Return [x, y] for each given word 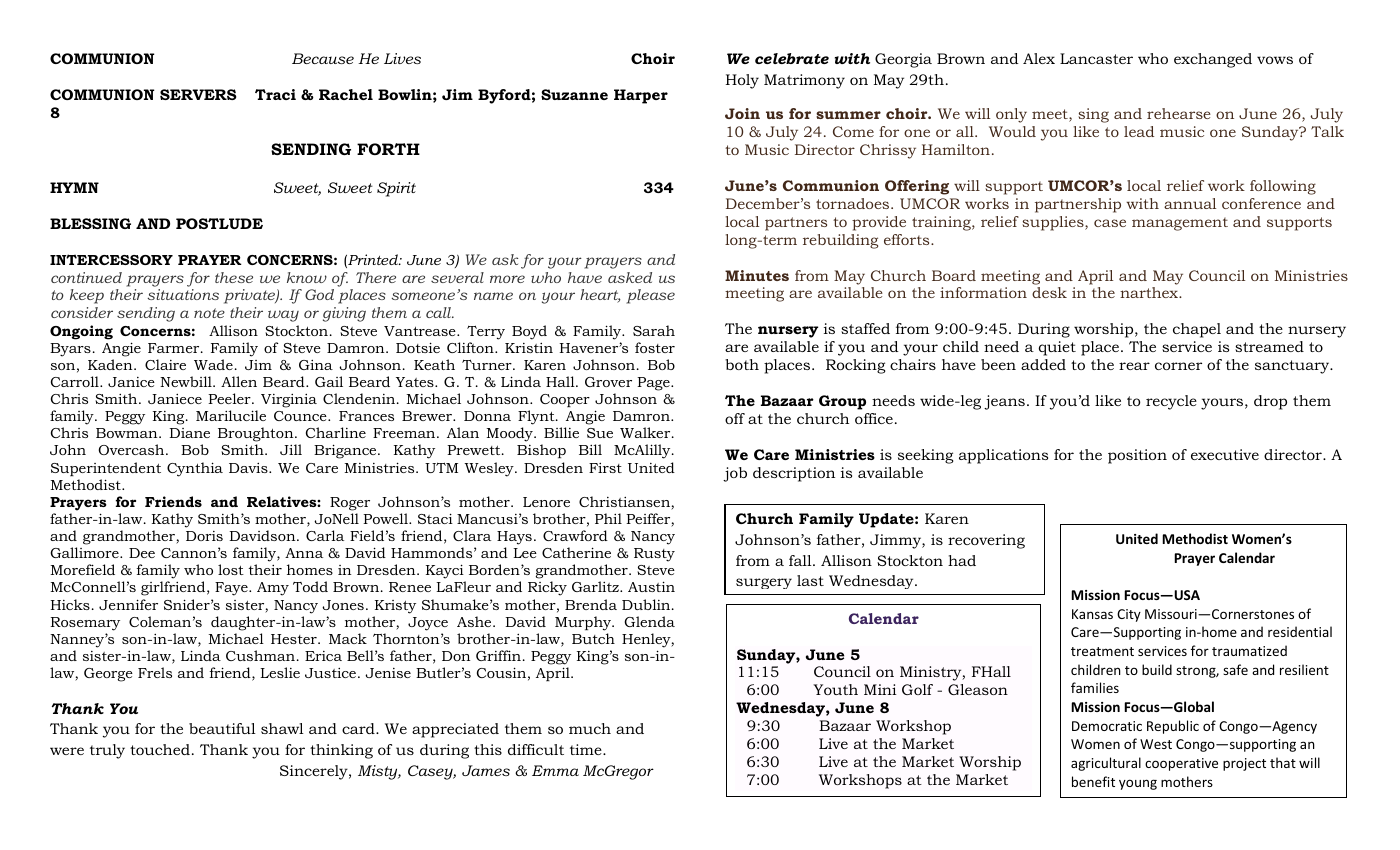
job [735, 474]
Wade [213, 364]
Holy [742, 81]
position [1137, 456]
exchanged [1213, 60]
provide [879, 223]
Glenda [649, 621]
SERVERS [198, 94]
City [1129, 615]
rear [1134, 366]
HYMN [74, 187]
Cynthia [195, 469]
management [1180, 224]
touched [160, 749]
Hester [295, 639]
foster [655, 347]
